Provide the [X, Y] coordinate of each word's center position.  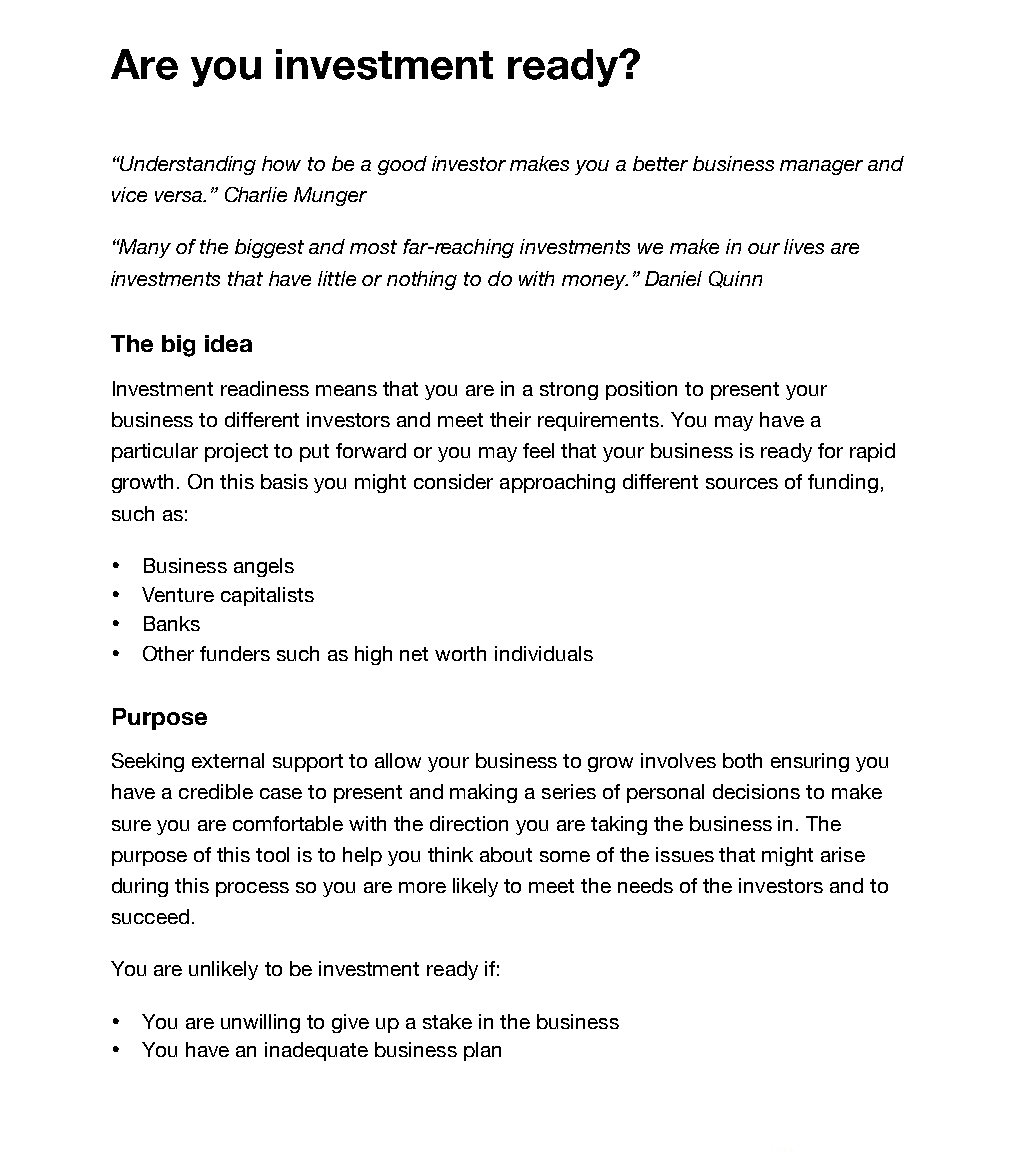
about [506, 854]
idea [228, 343]
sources [742, 483]
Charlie [256, 194]
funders [235, 653]
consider [453, 481]
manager [821, 167]
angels [264, 567]
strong [569, 391]
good [402, 165]
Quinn [735, 279]
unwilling [260, 1023]
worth [460, 653]
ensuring [810, 762]
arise [843, 854]
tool [272, 854]
